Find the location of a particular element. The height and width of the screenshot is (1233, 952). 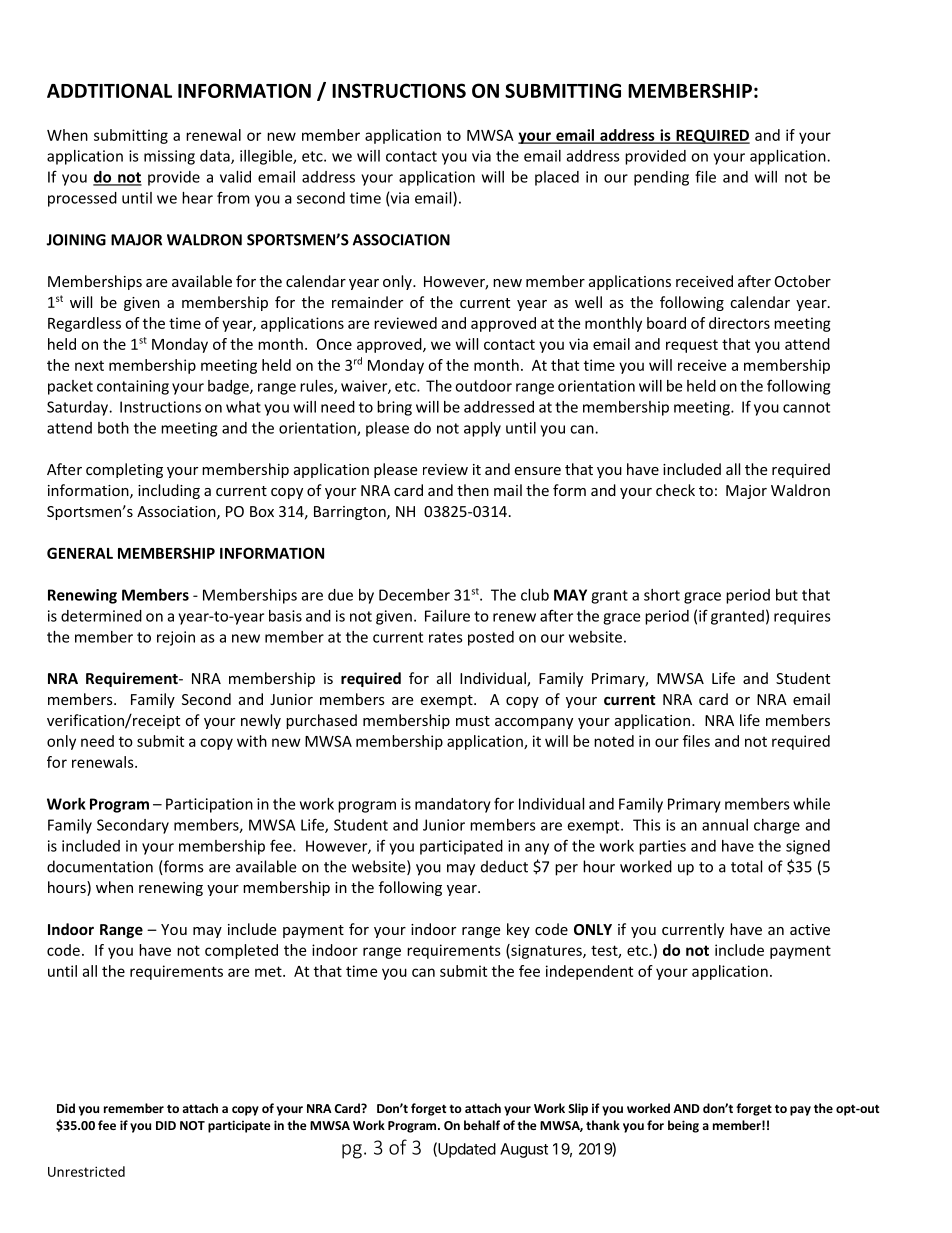

GENERAL is located at coordinates (80, 553).
